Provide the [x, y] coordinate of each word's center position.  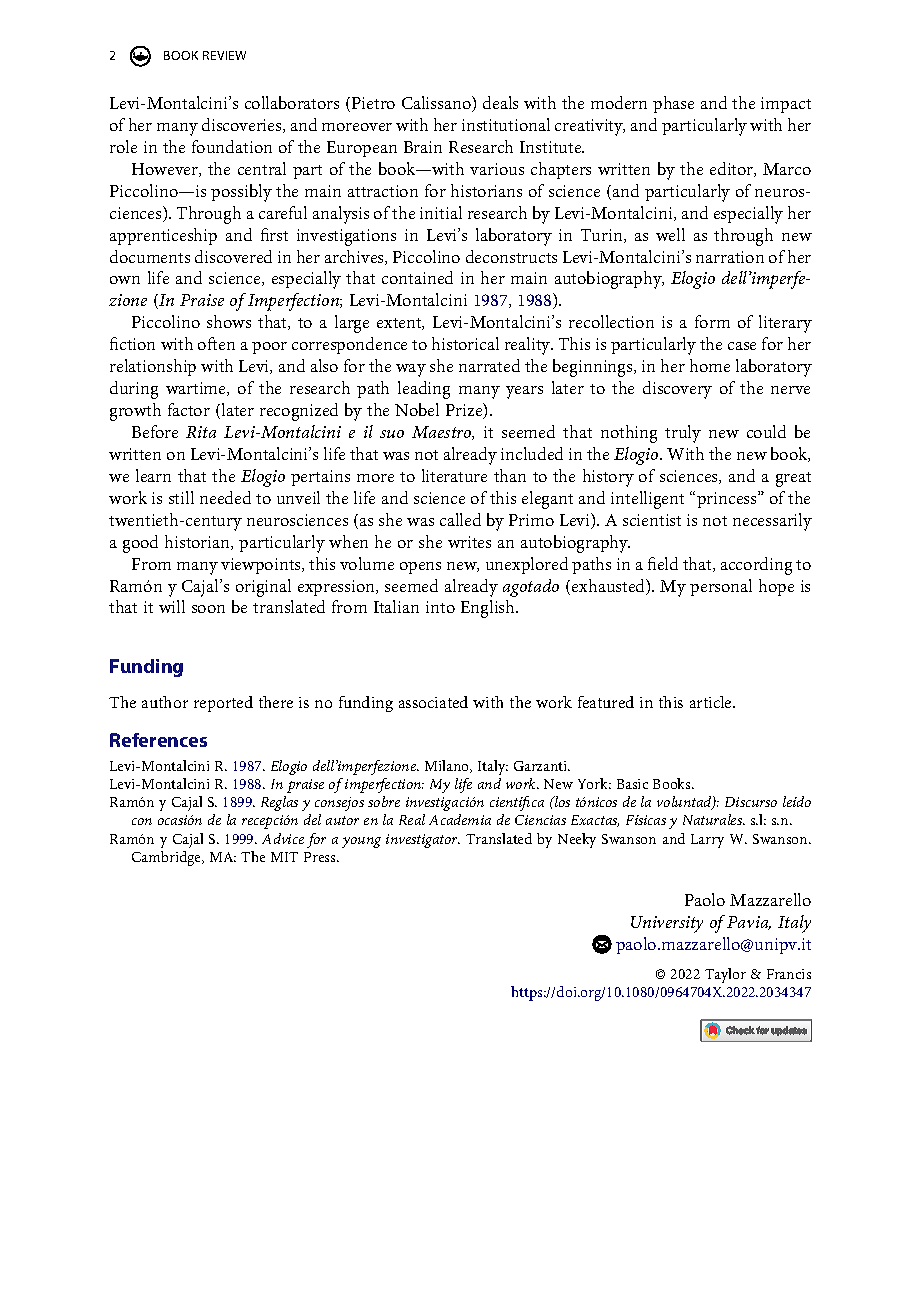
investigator [423, 841]
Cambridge [167, 858]
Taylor [725, 975]
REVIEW [224, 55]
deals [500, 102]
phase [673, 104]
